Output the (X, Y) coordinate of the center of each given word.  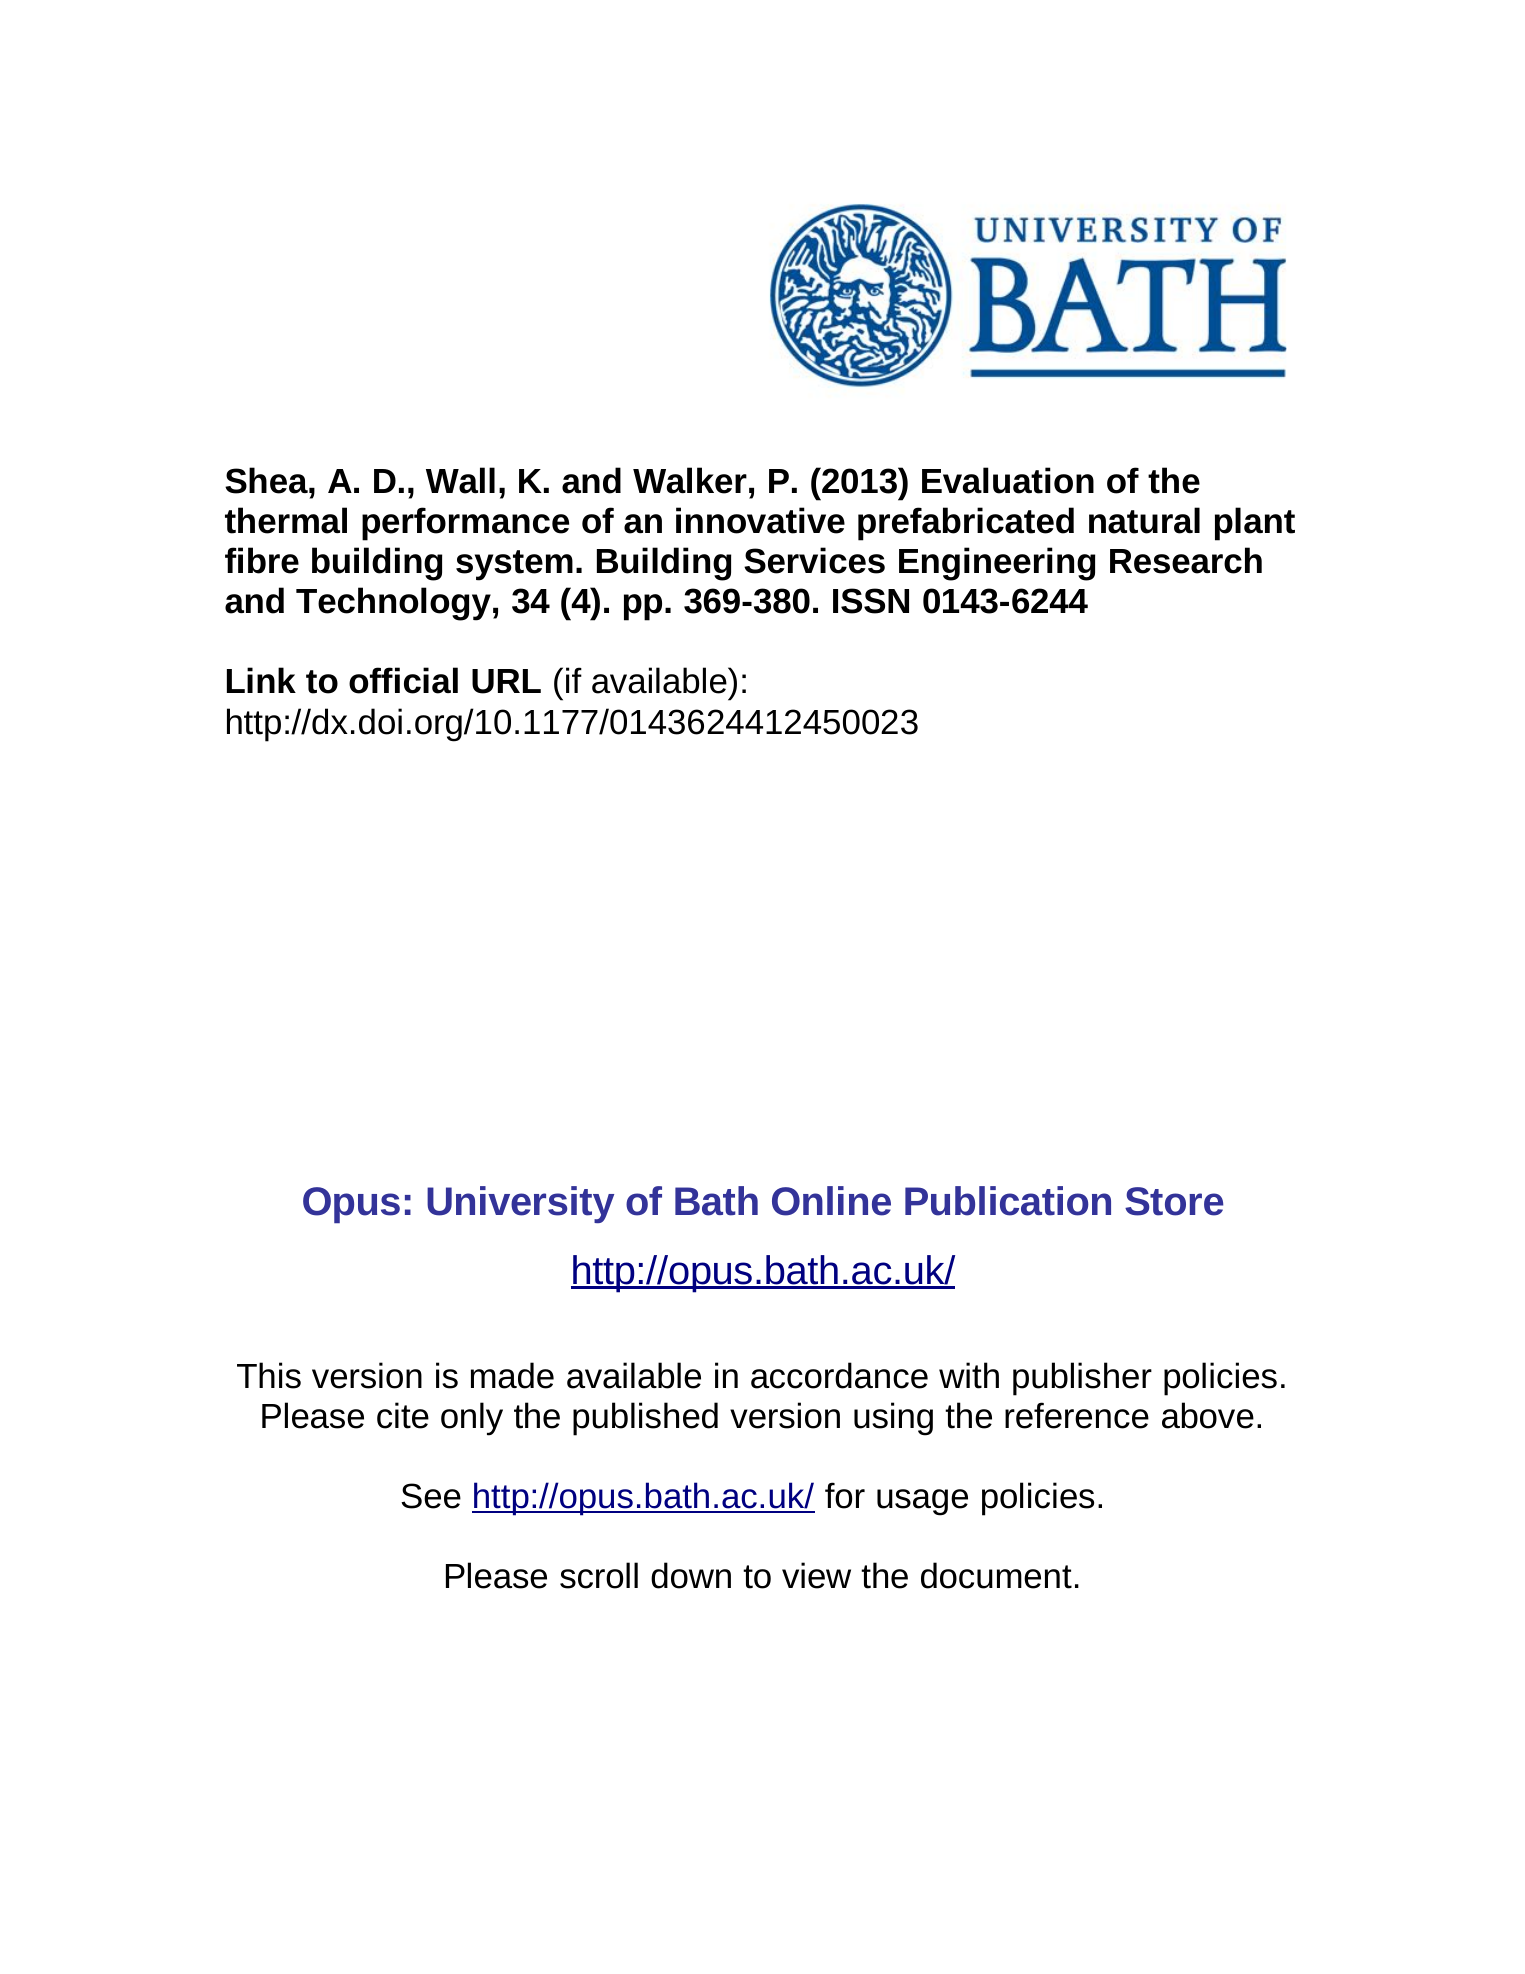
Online (831, 1201)
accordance (839, 1375)
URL (506, 681)
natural (1144, 520)
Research (1186, 560)
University (520, 1204)
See (431, 1496)
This (269, 1375)
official (403, 680)
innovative (760, 520)
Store (1174, 1201)
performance (465, 524)
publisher (1082, 1379)
